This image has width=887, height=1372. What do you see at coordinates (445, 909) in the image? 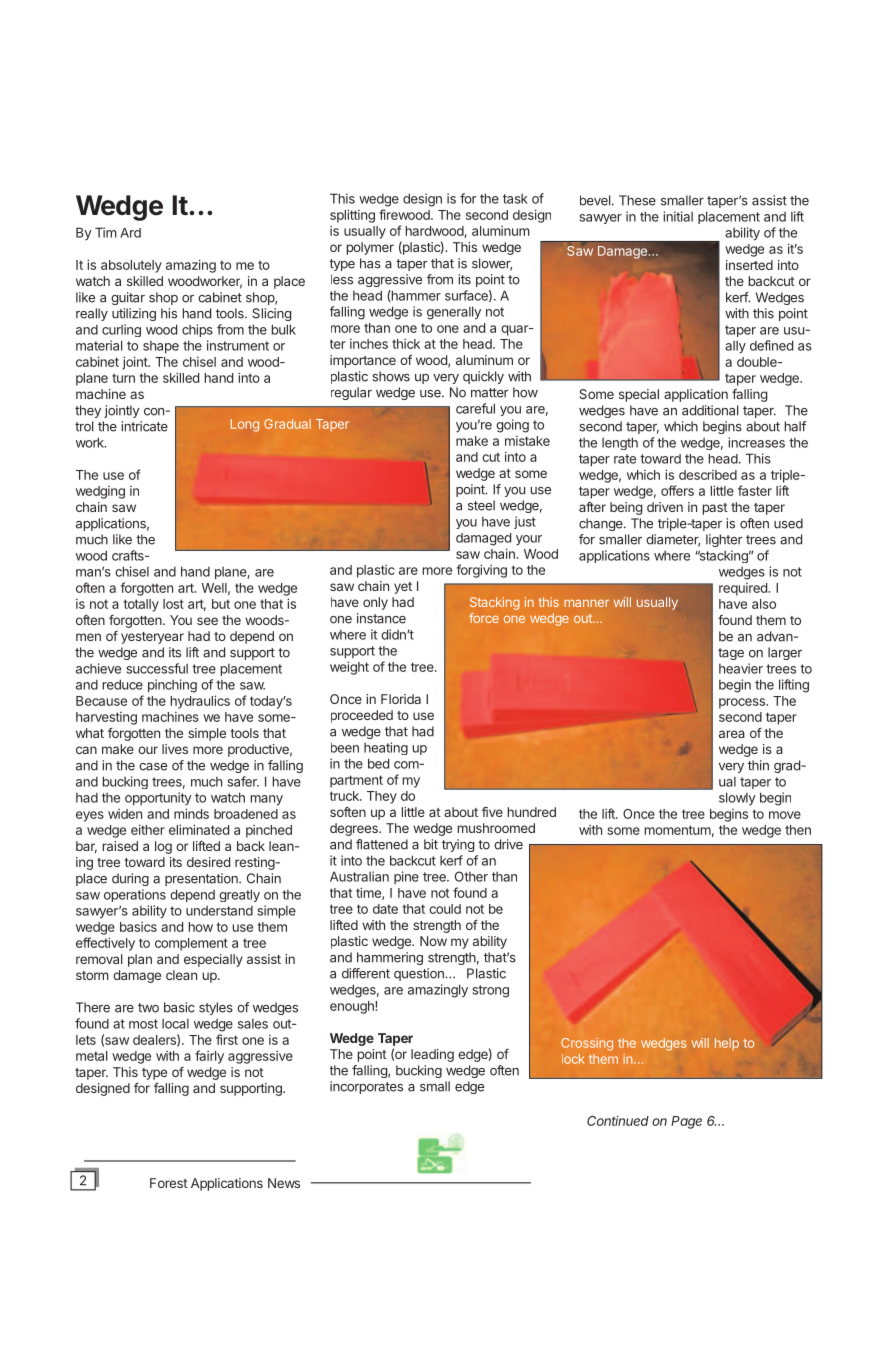
I see `could` at bounding box center [445, 909].
